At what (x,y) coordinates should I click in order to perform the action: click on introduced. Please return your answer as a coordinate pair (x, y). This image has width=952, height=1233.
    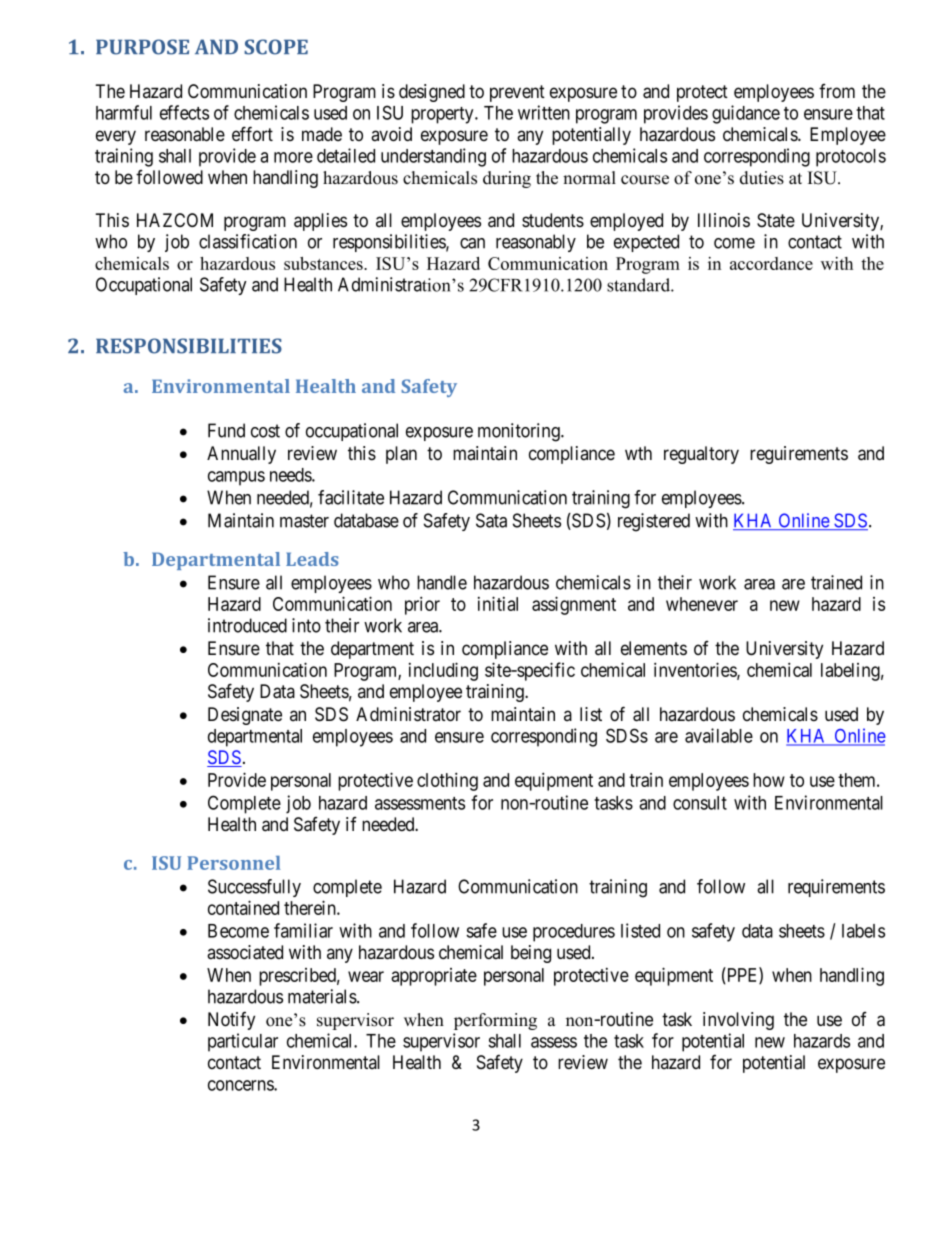
    Looking at the image, I should click on (247, 625).
